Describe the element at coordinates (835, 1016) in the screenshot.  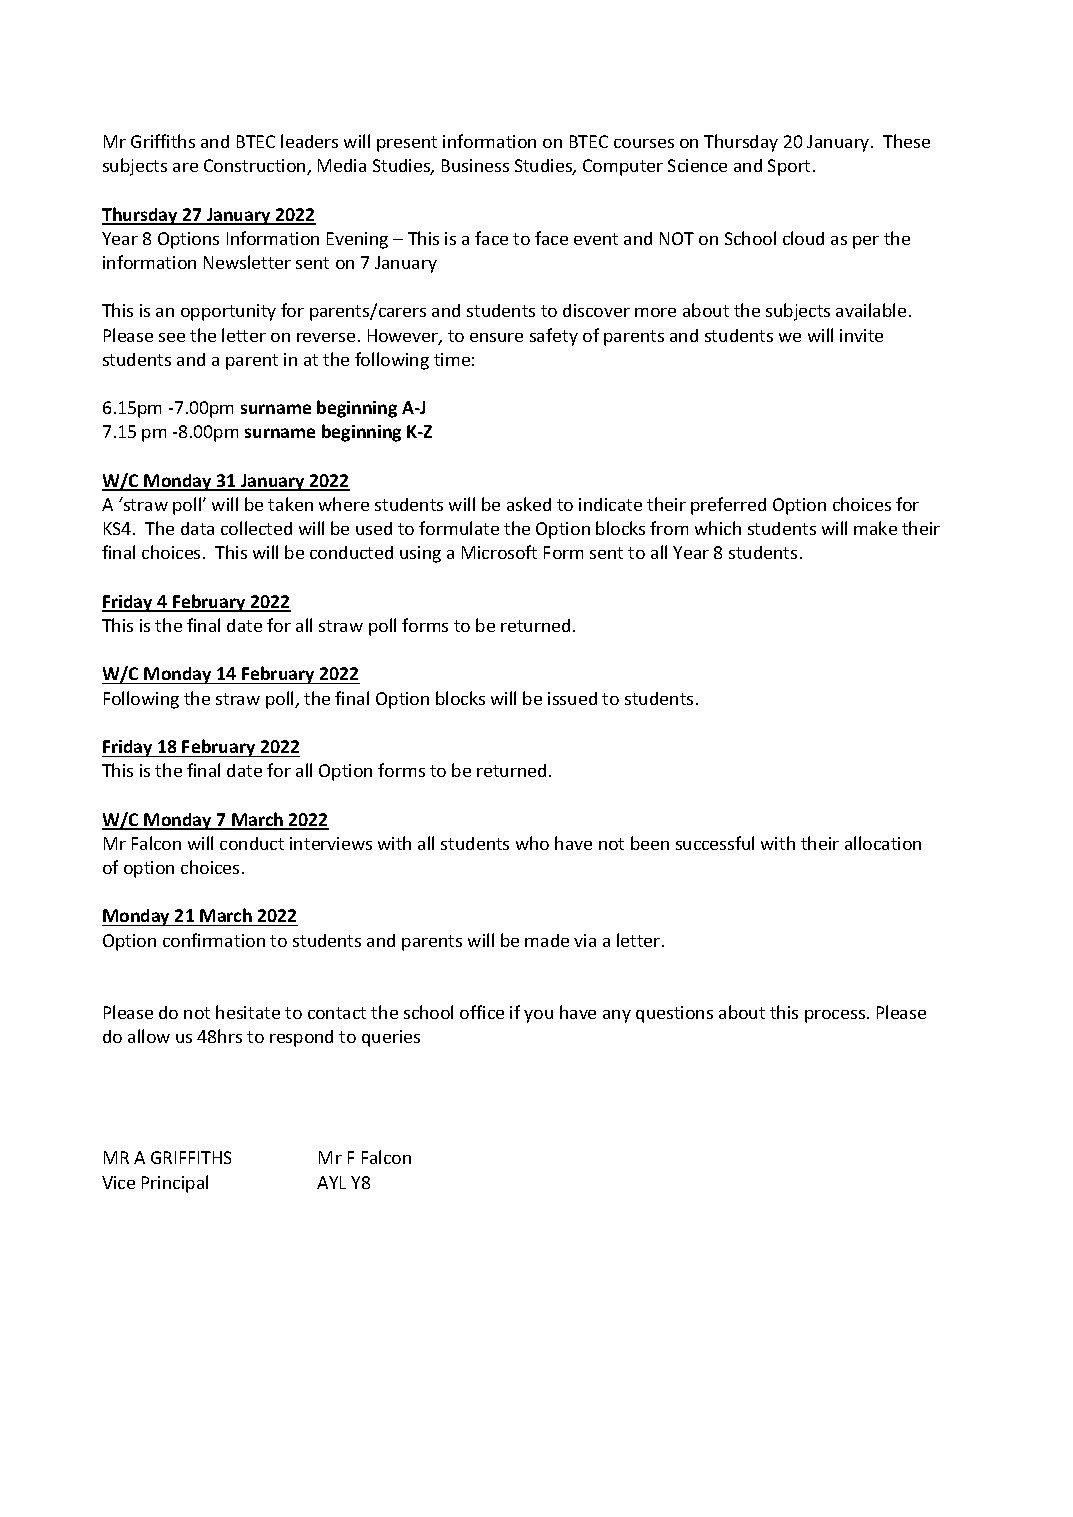
I see `process` at that location.
